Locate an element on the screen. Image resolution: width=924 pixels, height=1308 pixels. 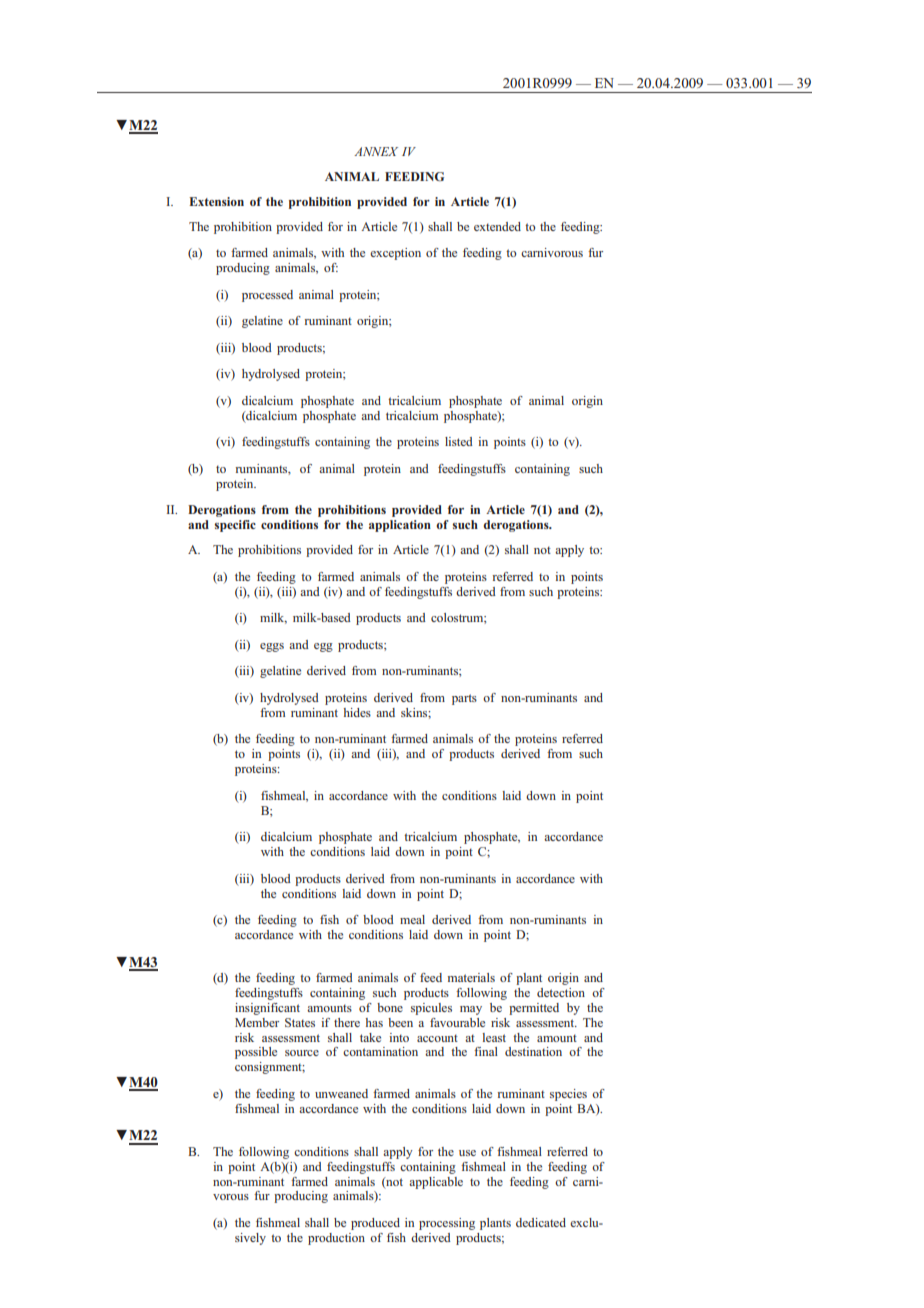
production is located at coordinates (336, 1239).
